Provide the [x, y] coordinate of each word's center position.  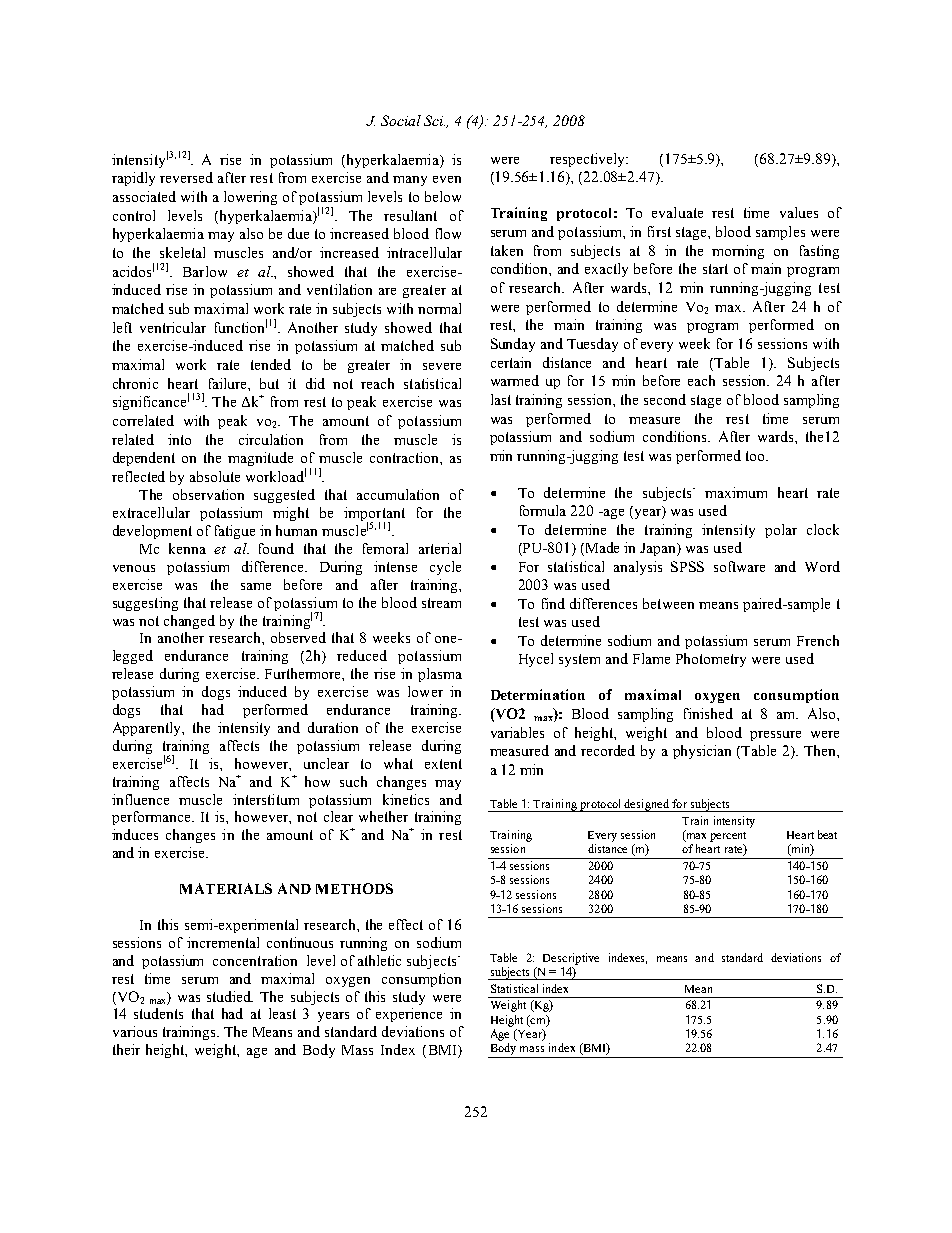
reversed [186, 177]
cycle [445, 568]
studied [230, 996]
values [799, 212]
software [739, 566]
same [256, 586]
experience [409, 1015]
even [447, 179]
